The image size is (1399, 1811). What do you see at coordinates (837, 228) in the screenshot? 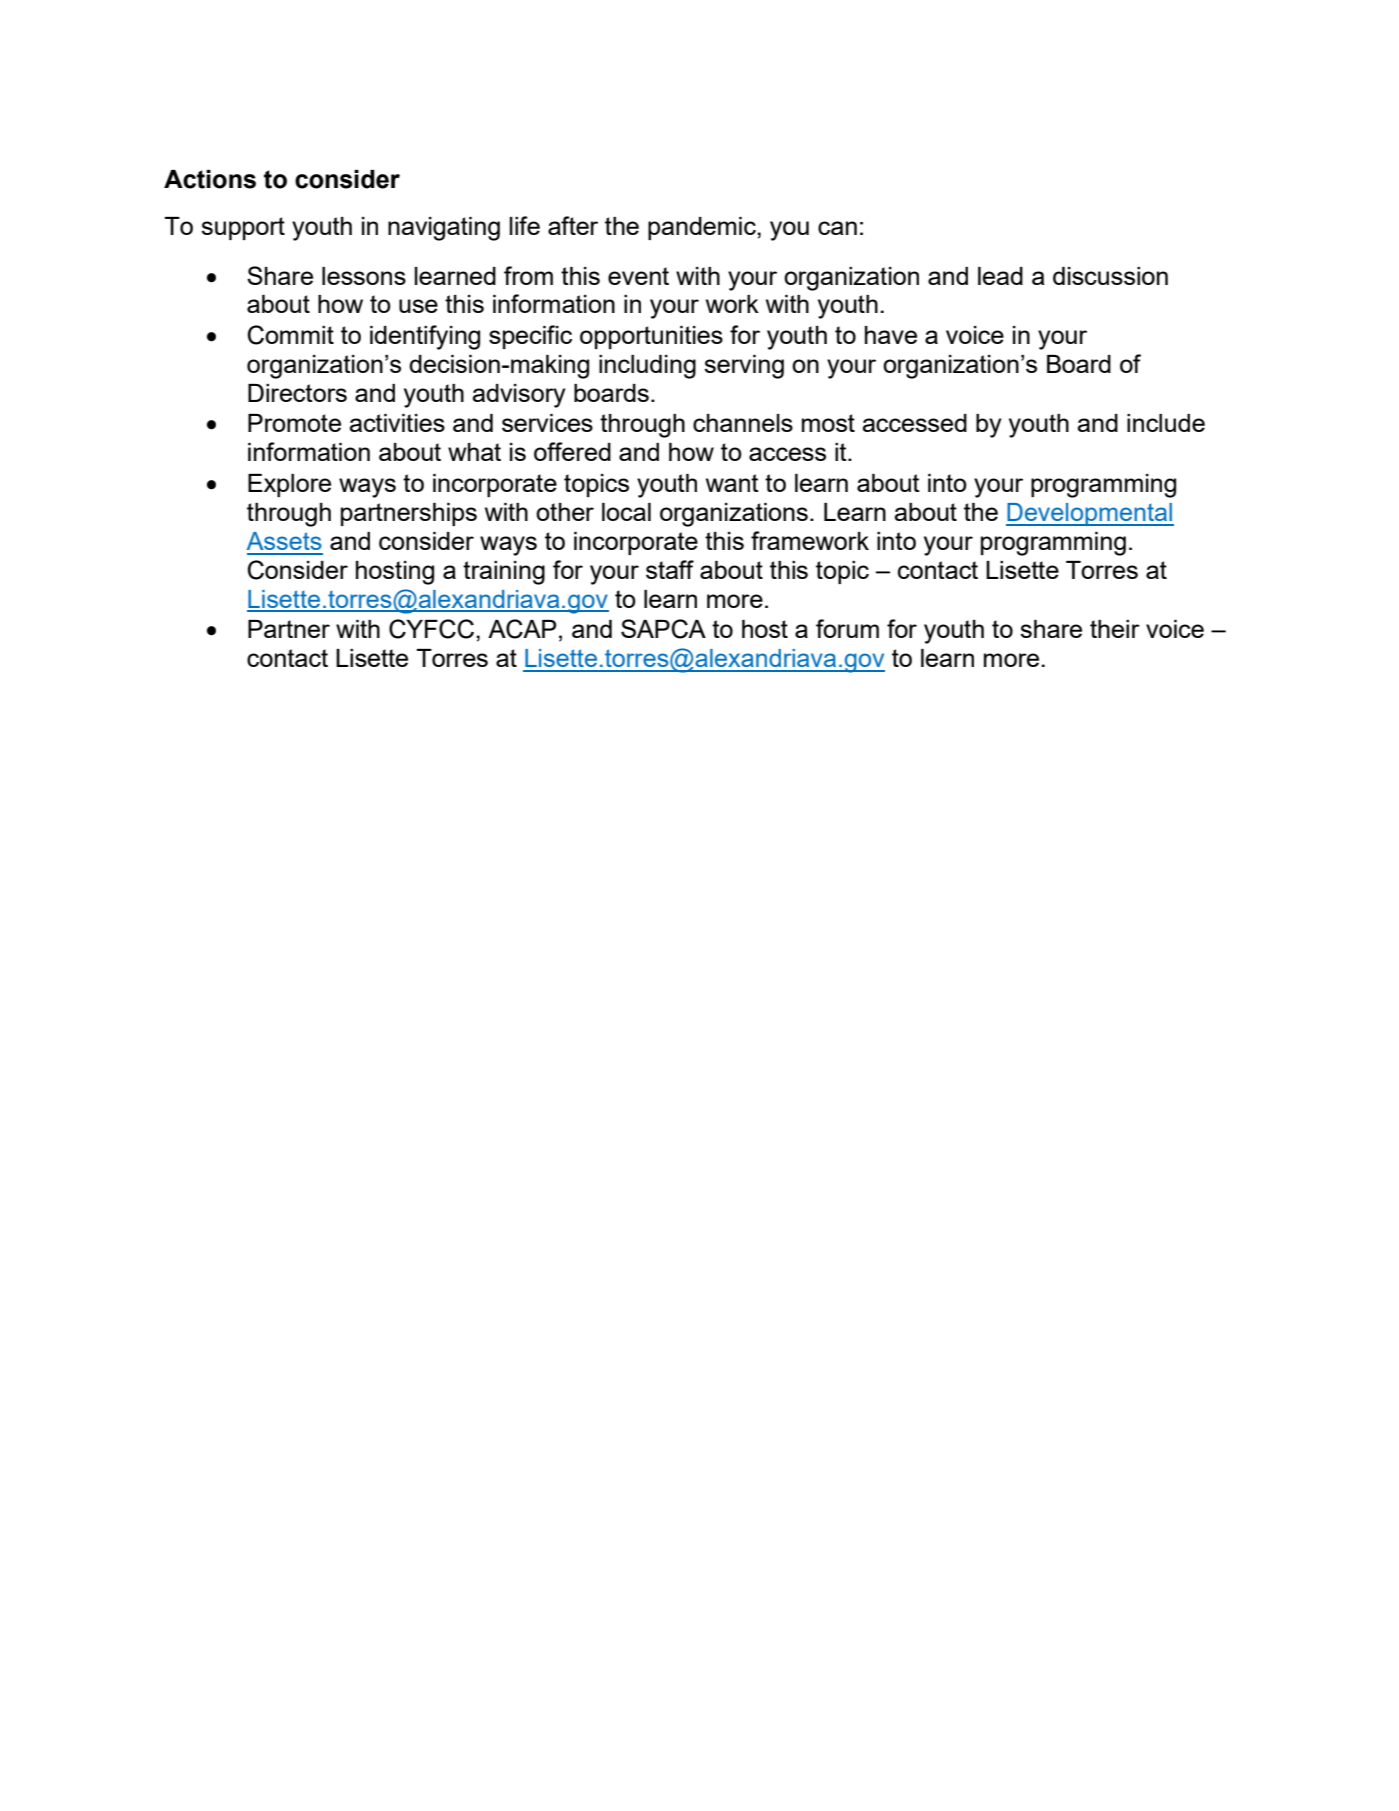
I see `can` at bounding box center [837, 228].
